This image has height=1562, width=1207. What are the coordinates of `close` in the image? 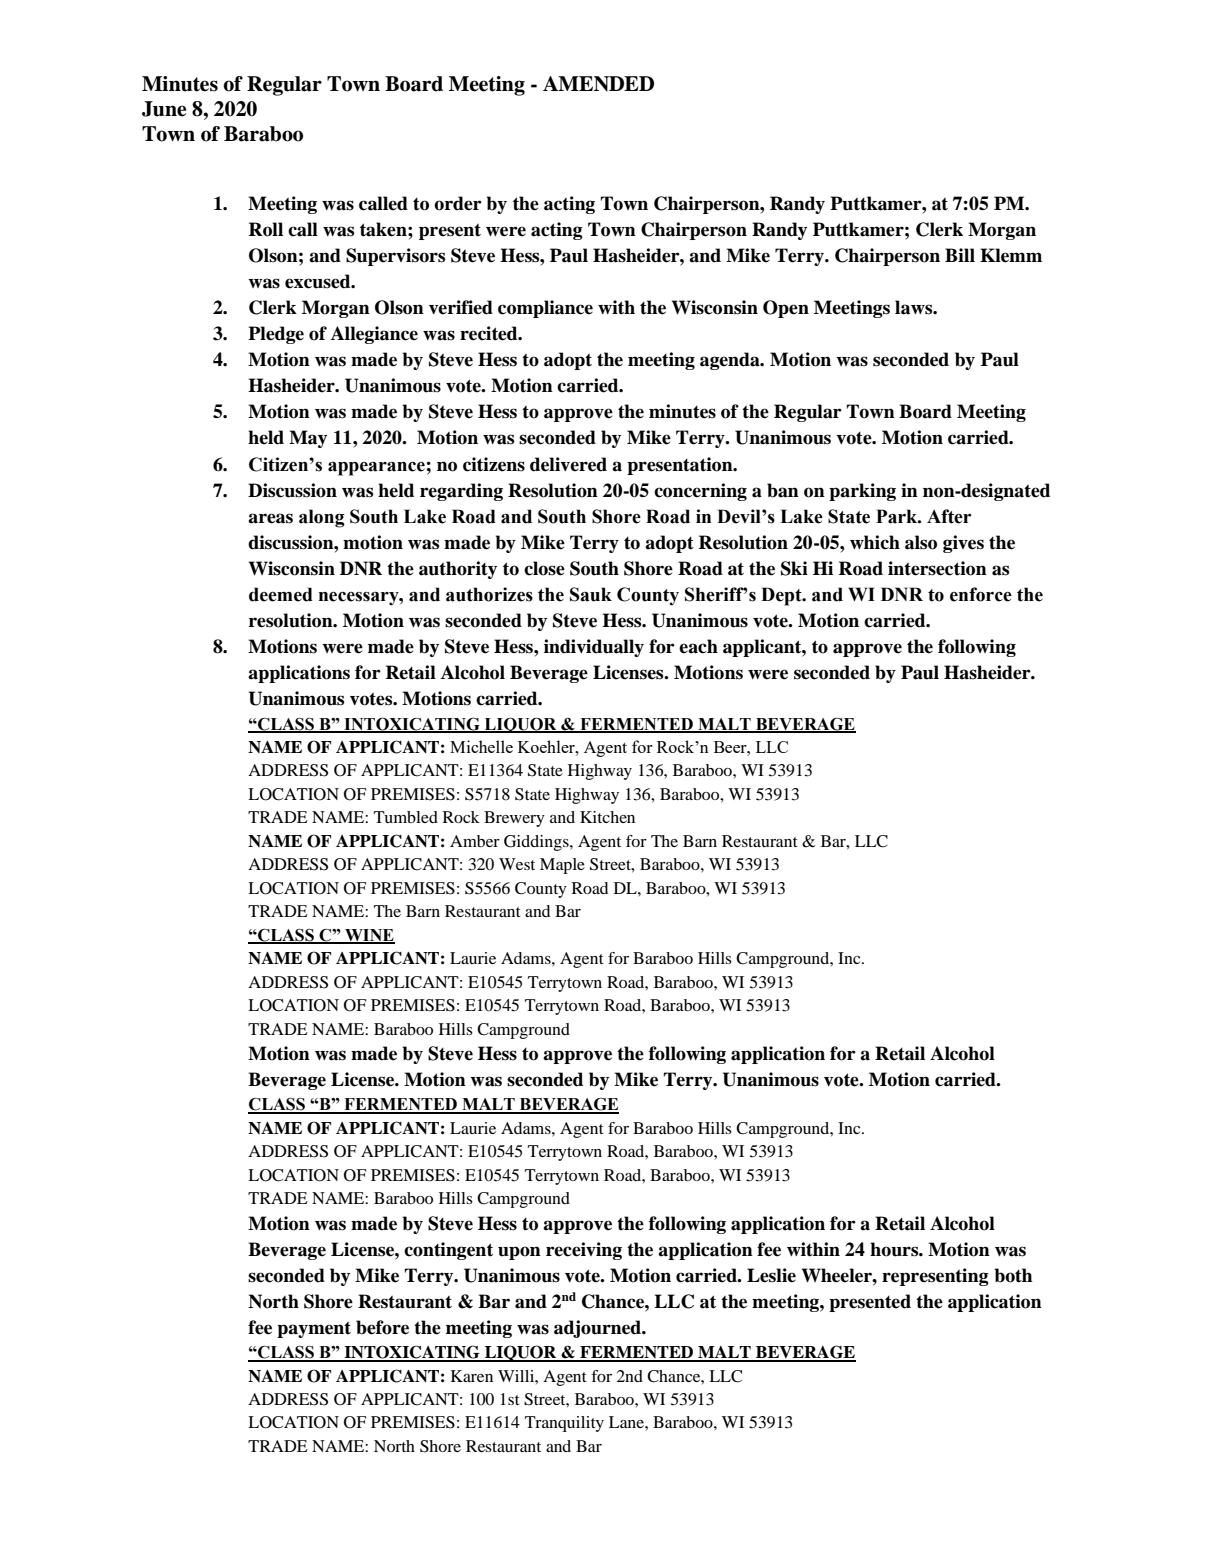 It's located at (544, 568).
